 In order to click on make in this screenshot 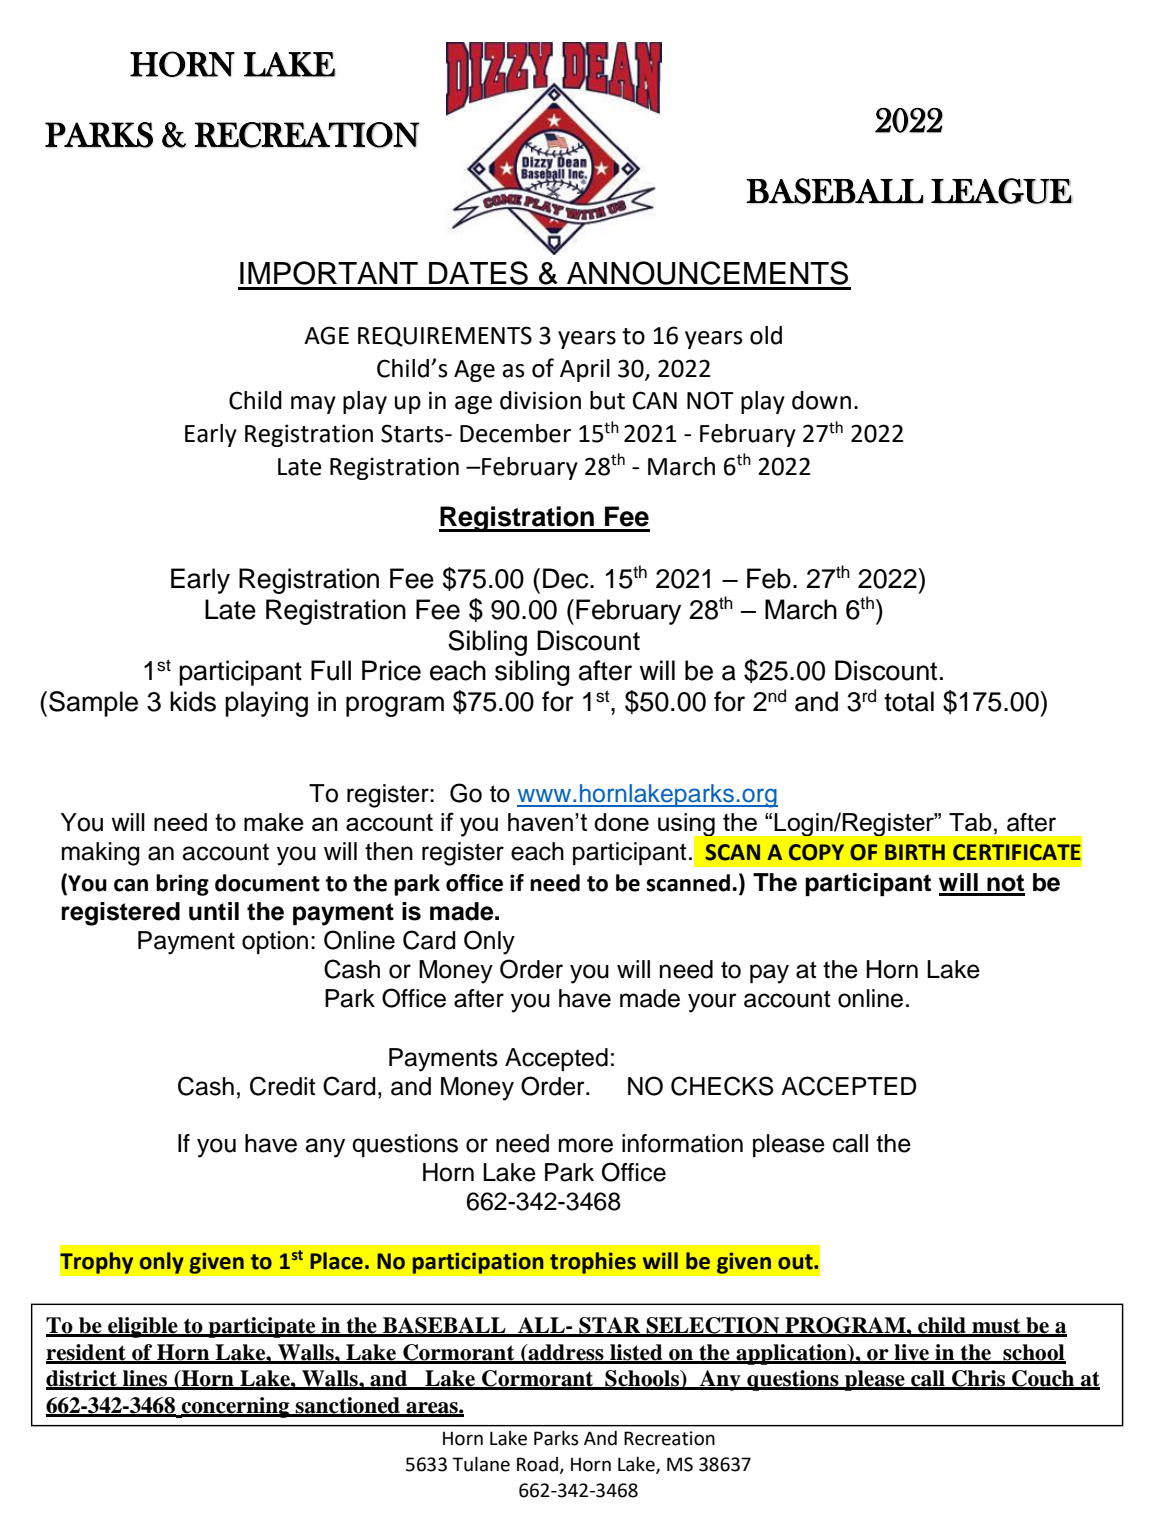, I will do `click(274, 822)`.
